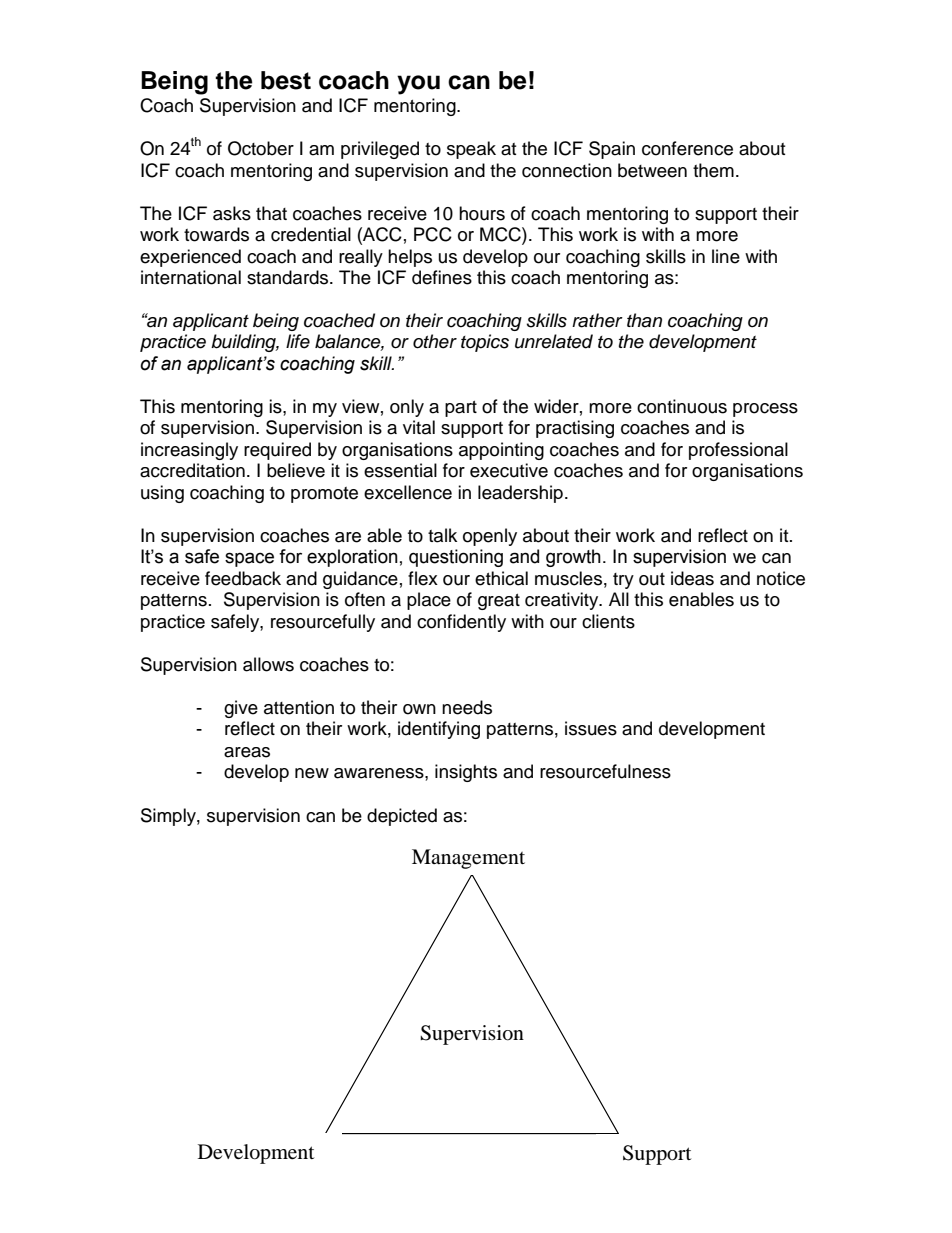  Describe the element at coordinates (468, 859) in the document. I see `Management` at that location.
